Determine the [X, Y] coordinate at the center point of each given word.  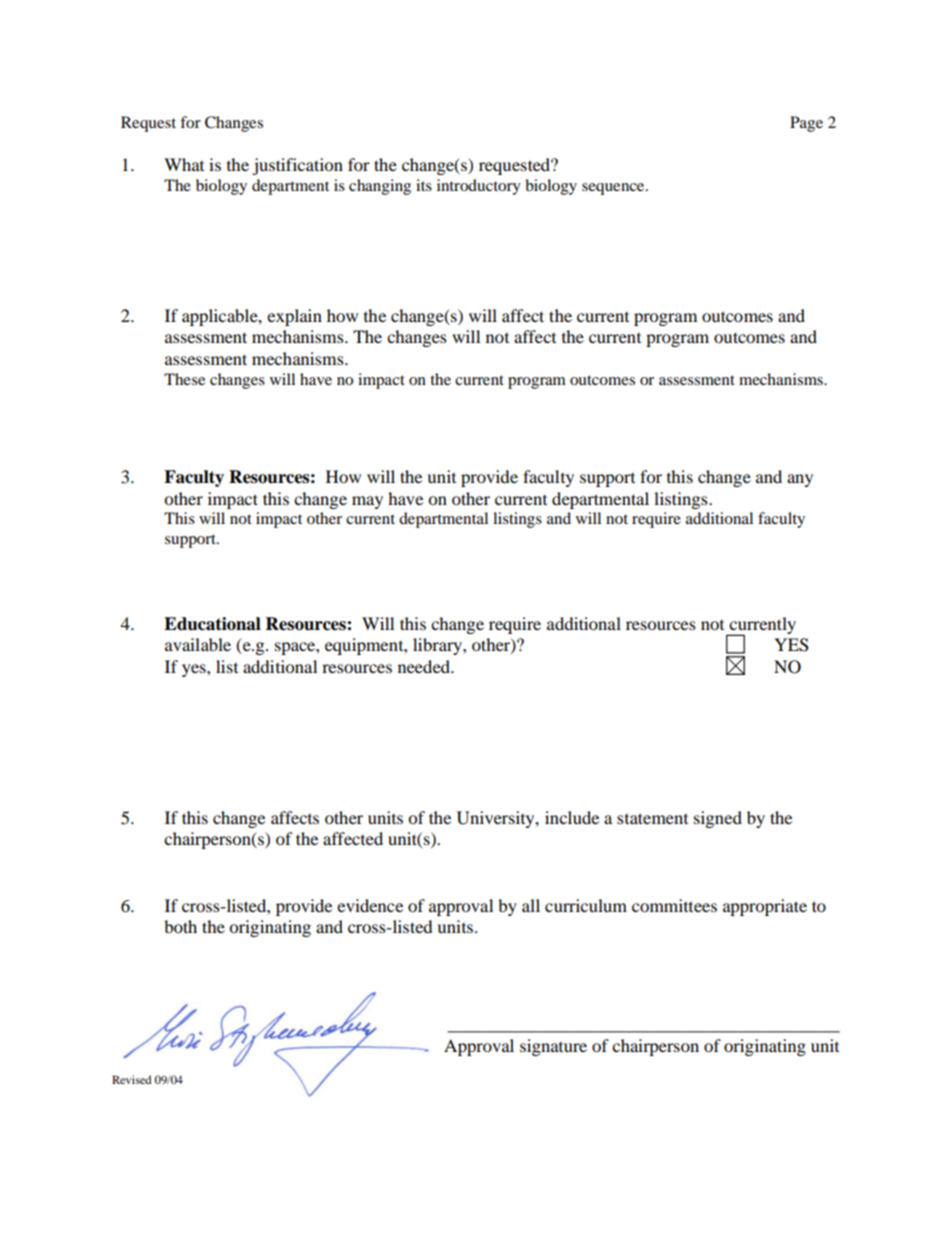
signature [553, 1047]
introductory [479, 187]
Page [806, 124]
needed [425, 666]
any [800, 480]
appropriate [765, 907]
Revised [131, 1079]
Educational [212, 624]
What [184, 164]
